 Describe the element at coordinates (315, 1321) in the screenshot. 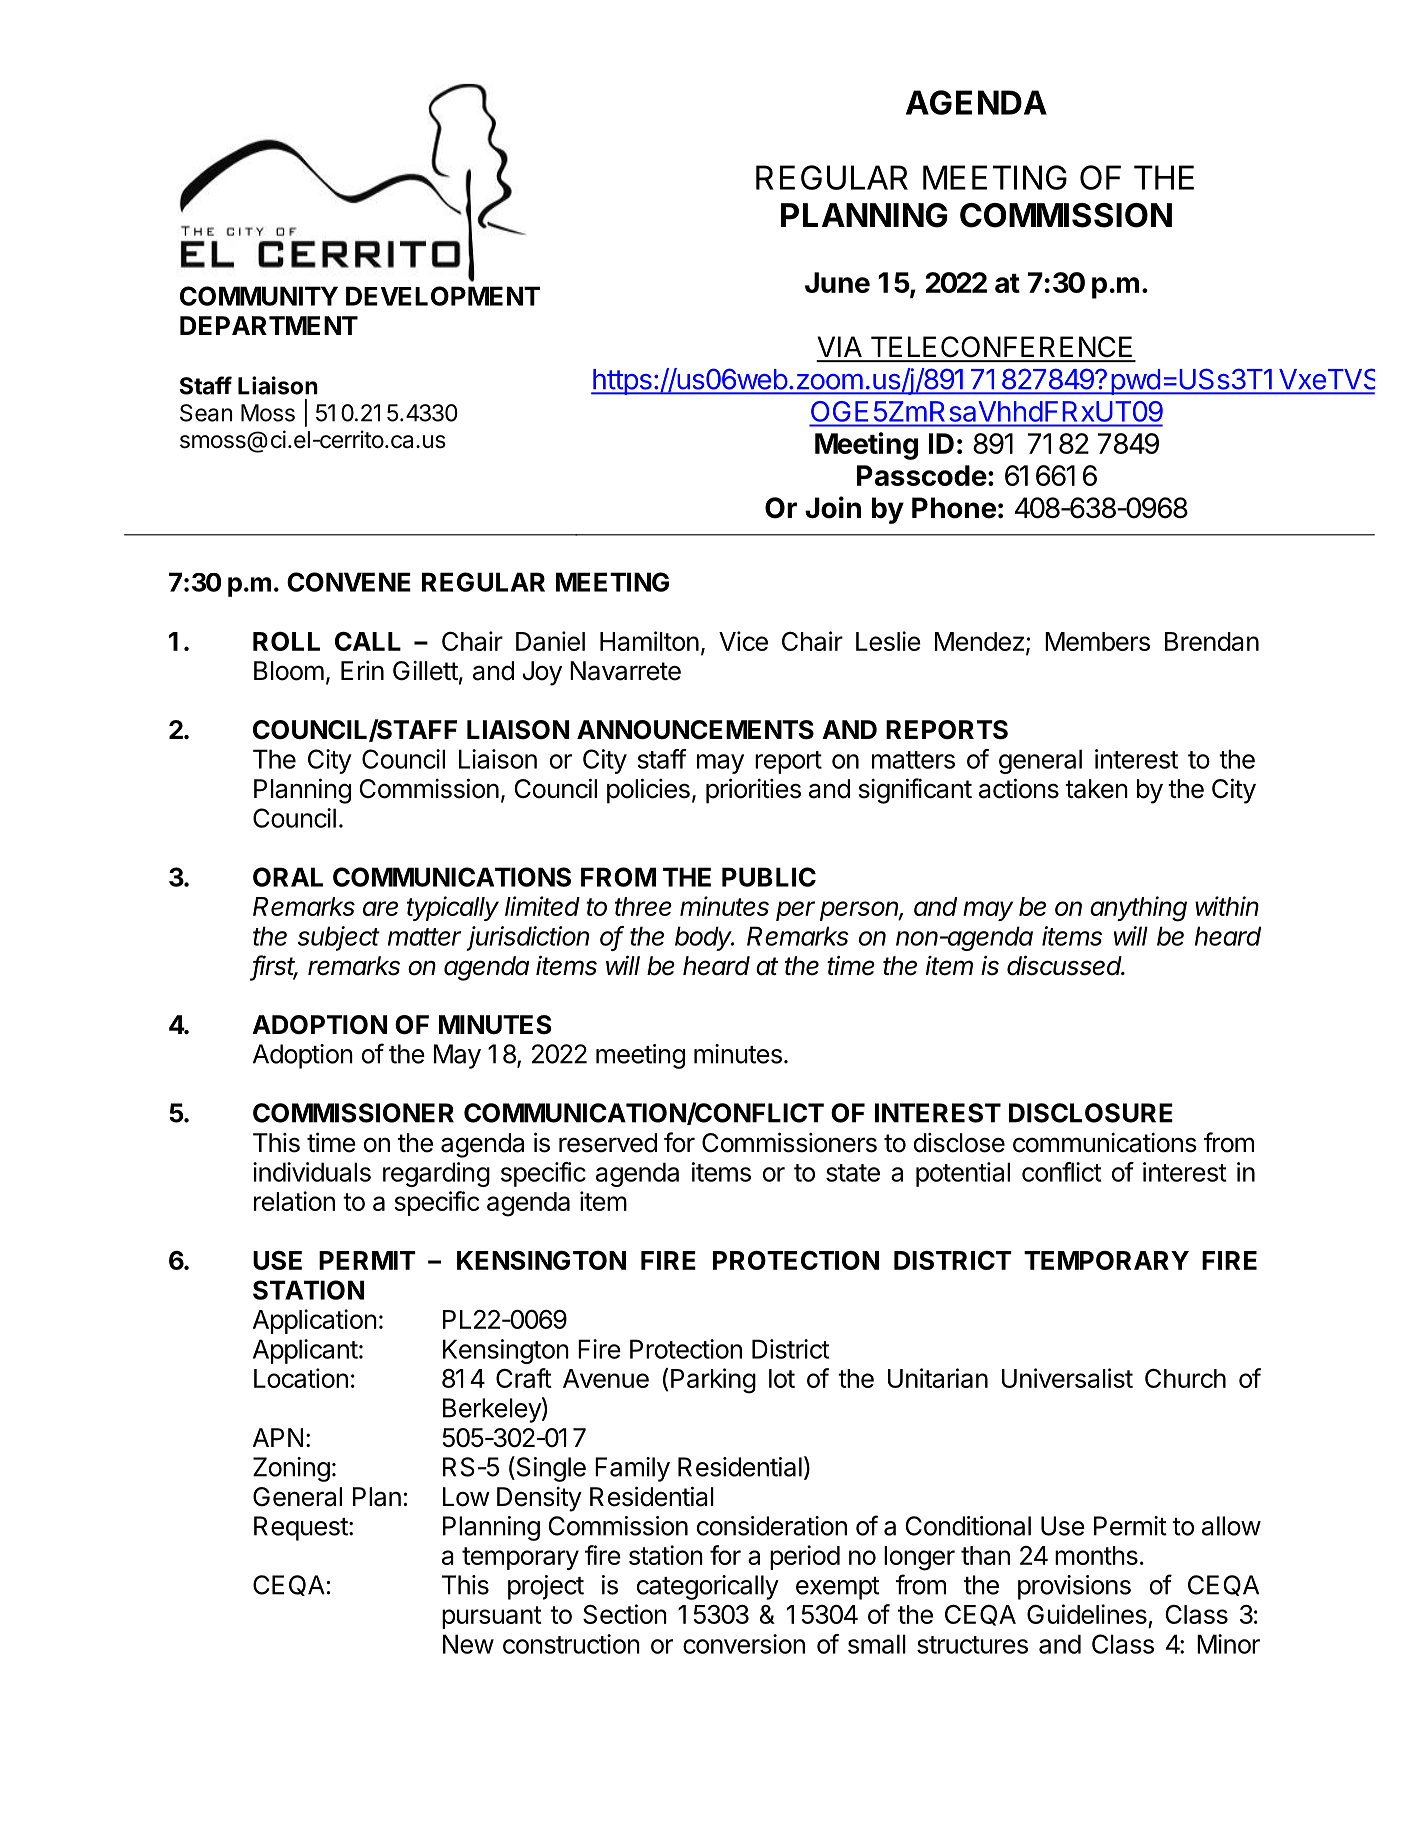

I see `Application` at that location.
